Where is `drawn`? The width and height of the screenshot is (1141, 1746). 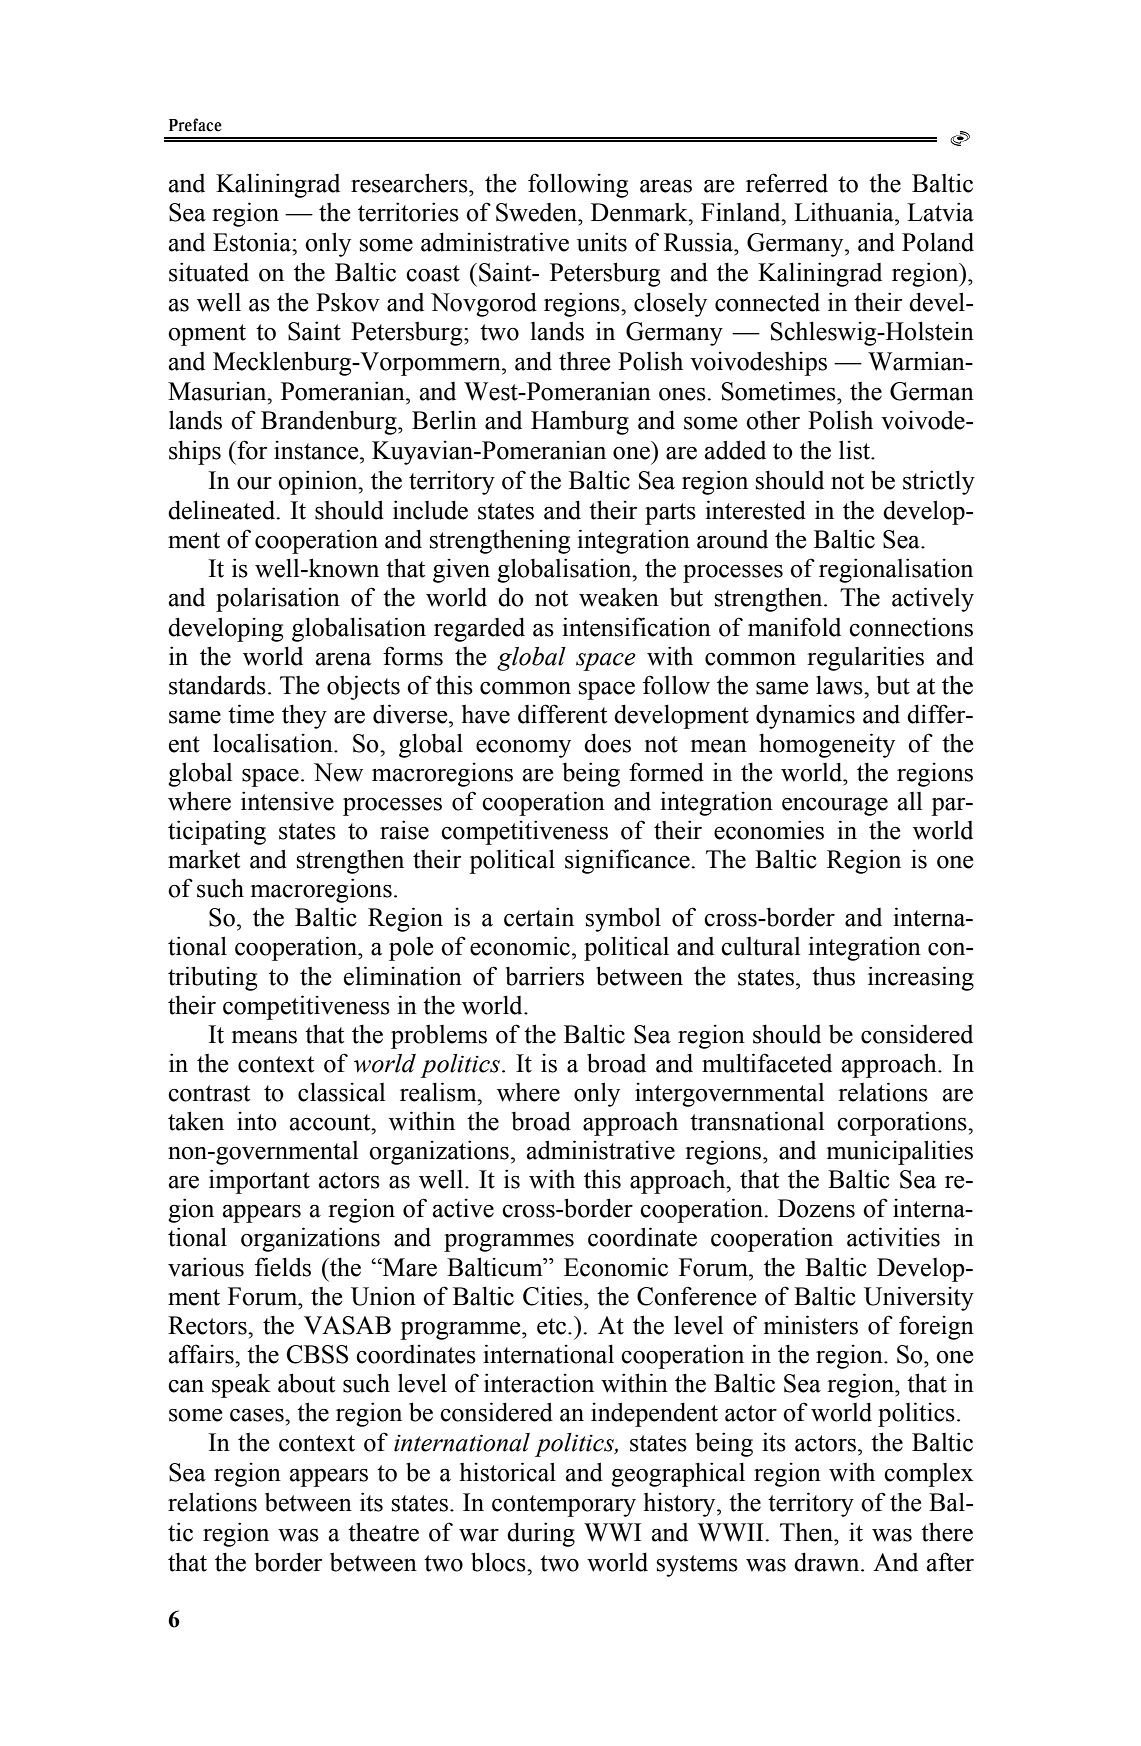
drawn is located at coordinates (828, 1562).
